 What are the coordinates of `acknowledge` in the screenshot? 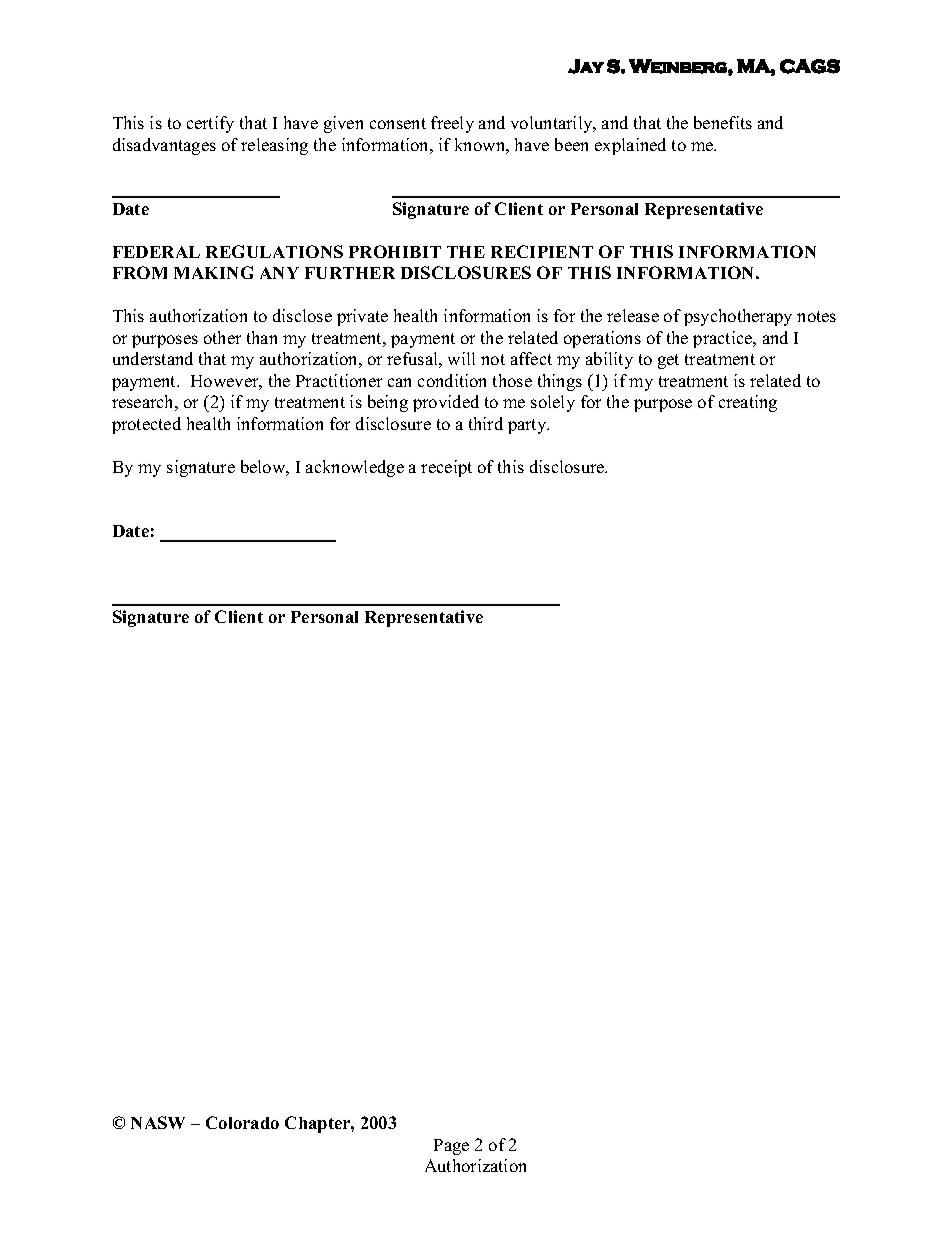 It's located at (355, 468).
